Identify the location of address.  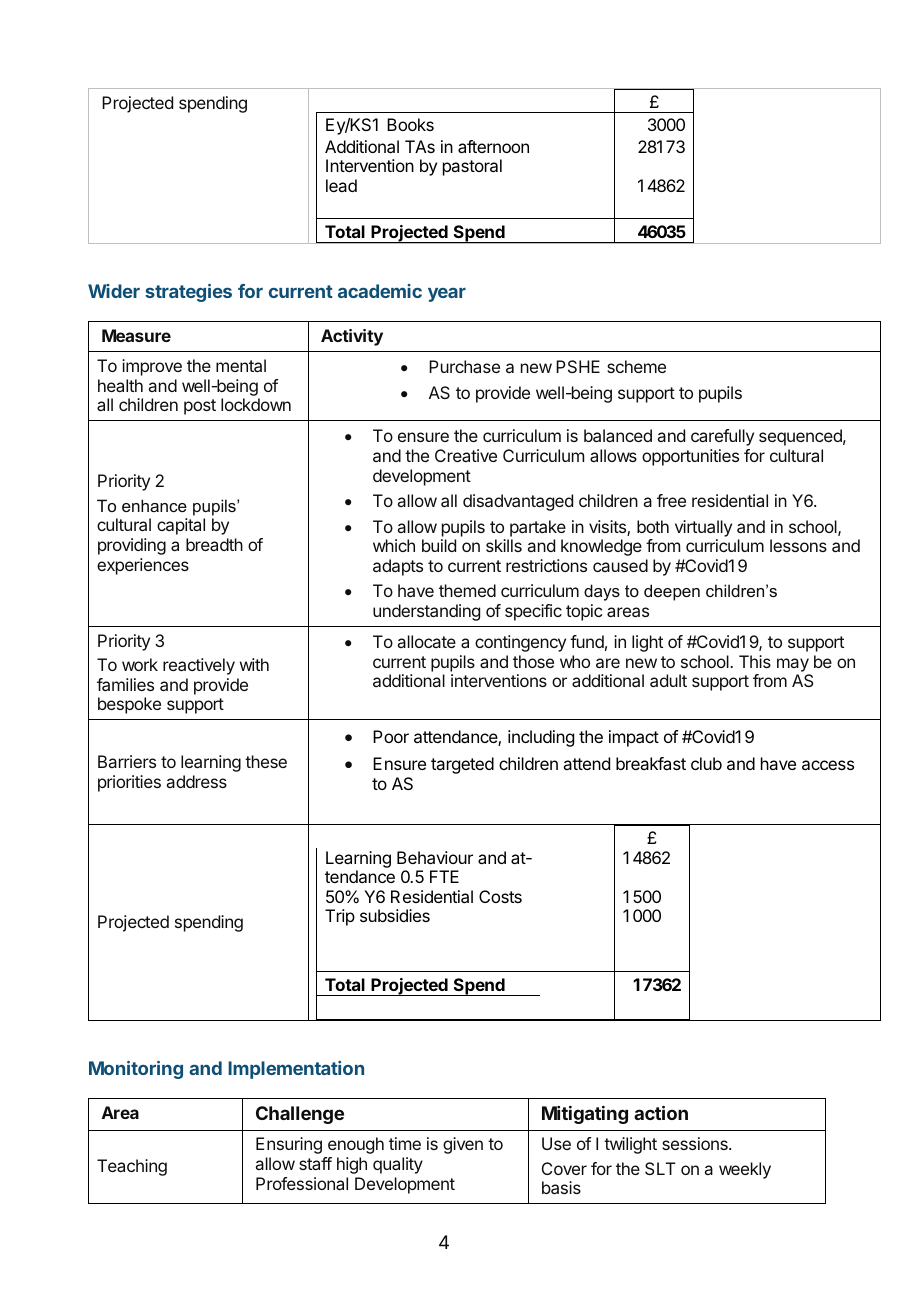
(197, 781).
